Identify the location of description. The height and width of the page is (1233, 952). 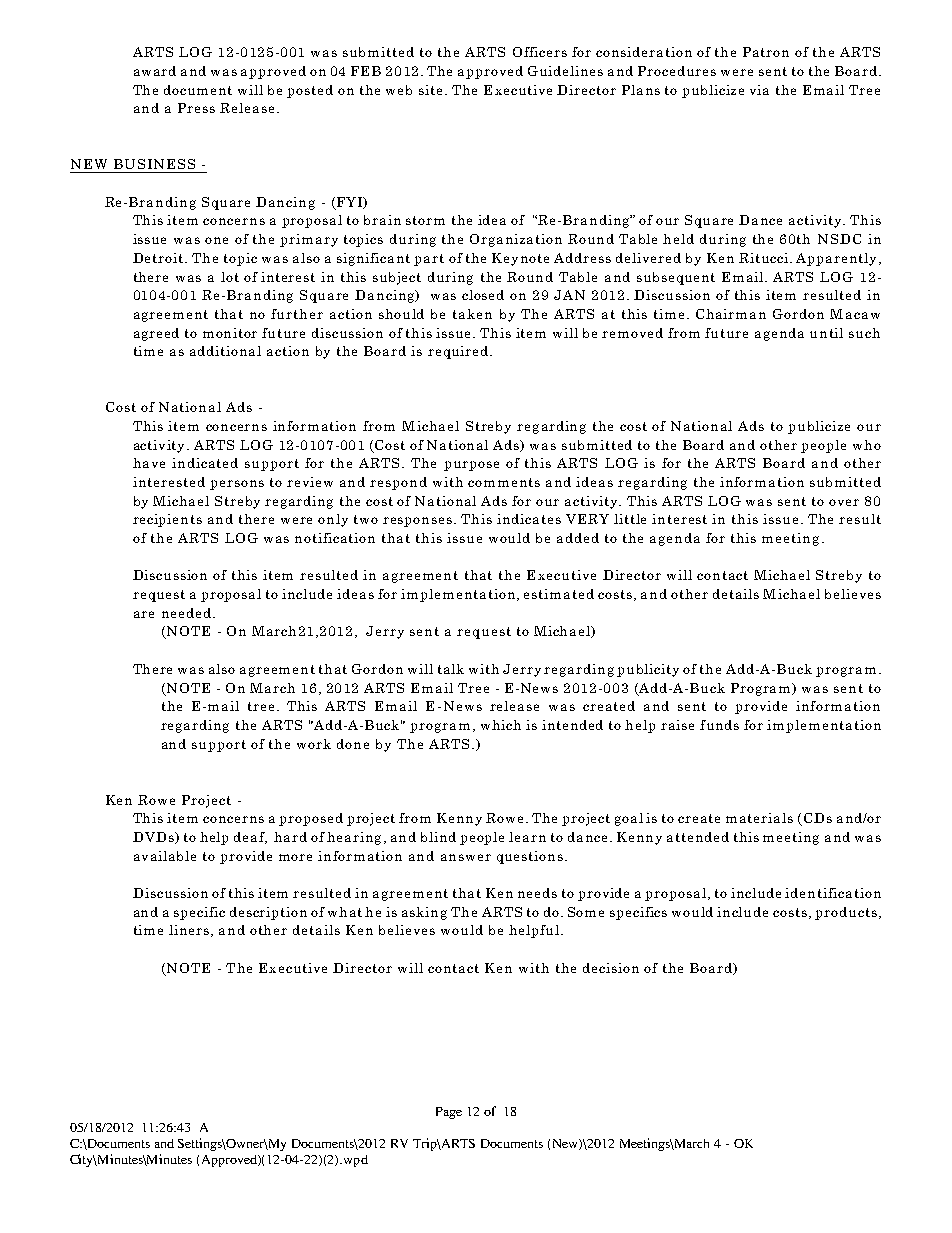
(268, 913).
